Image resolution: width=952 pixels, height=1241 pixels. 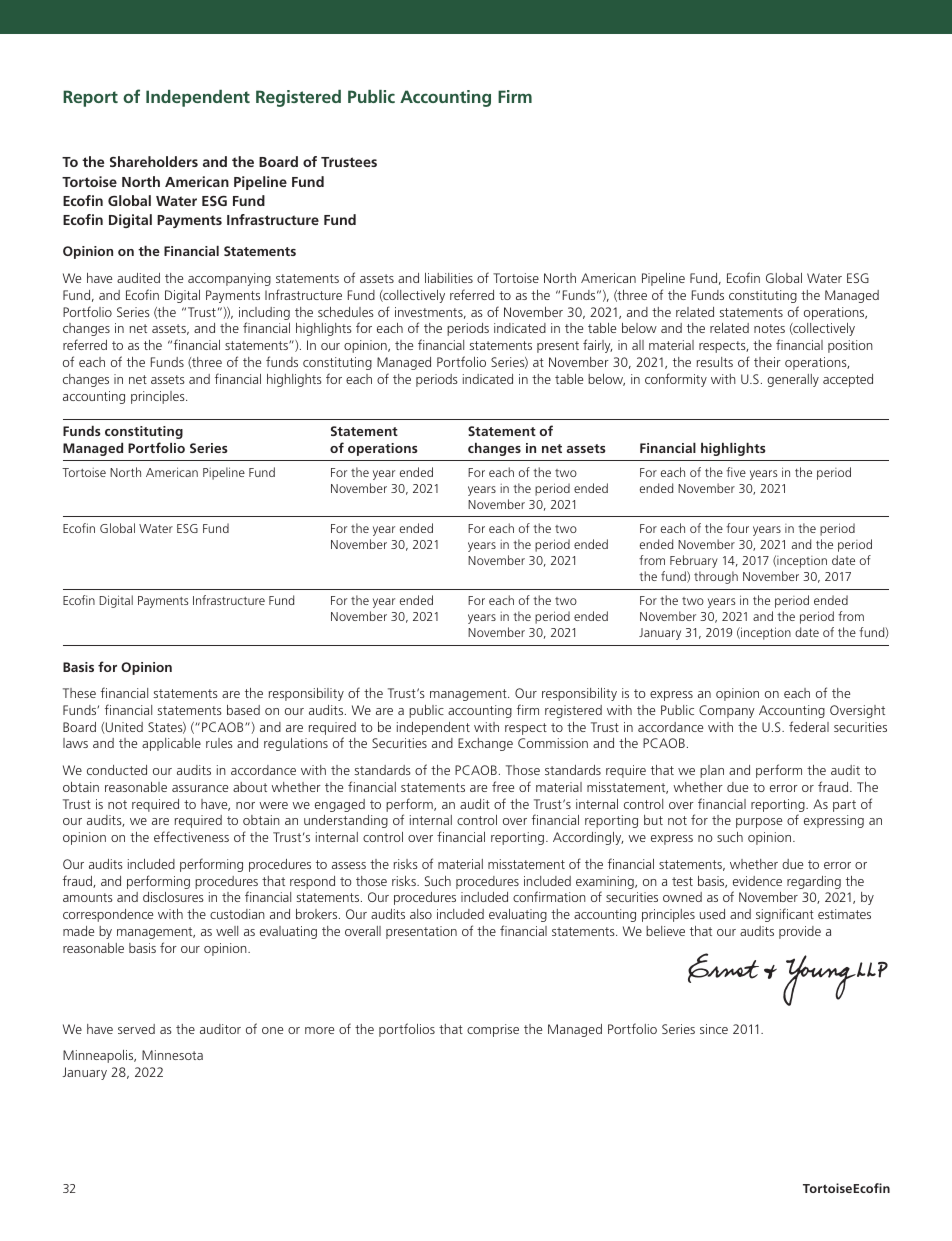 I want to click on notes, so click(x=769, y=328).
